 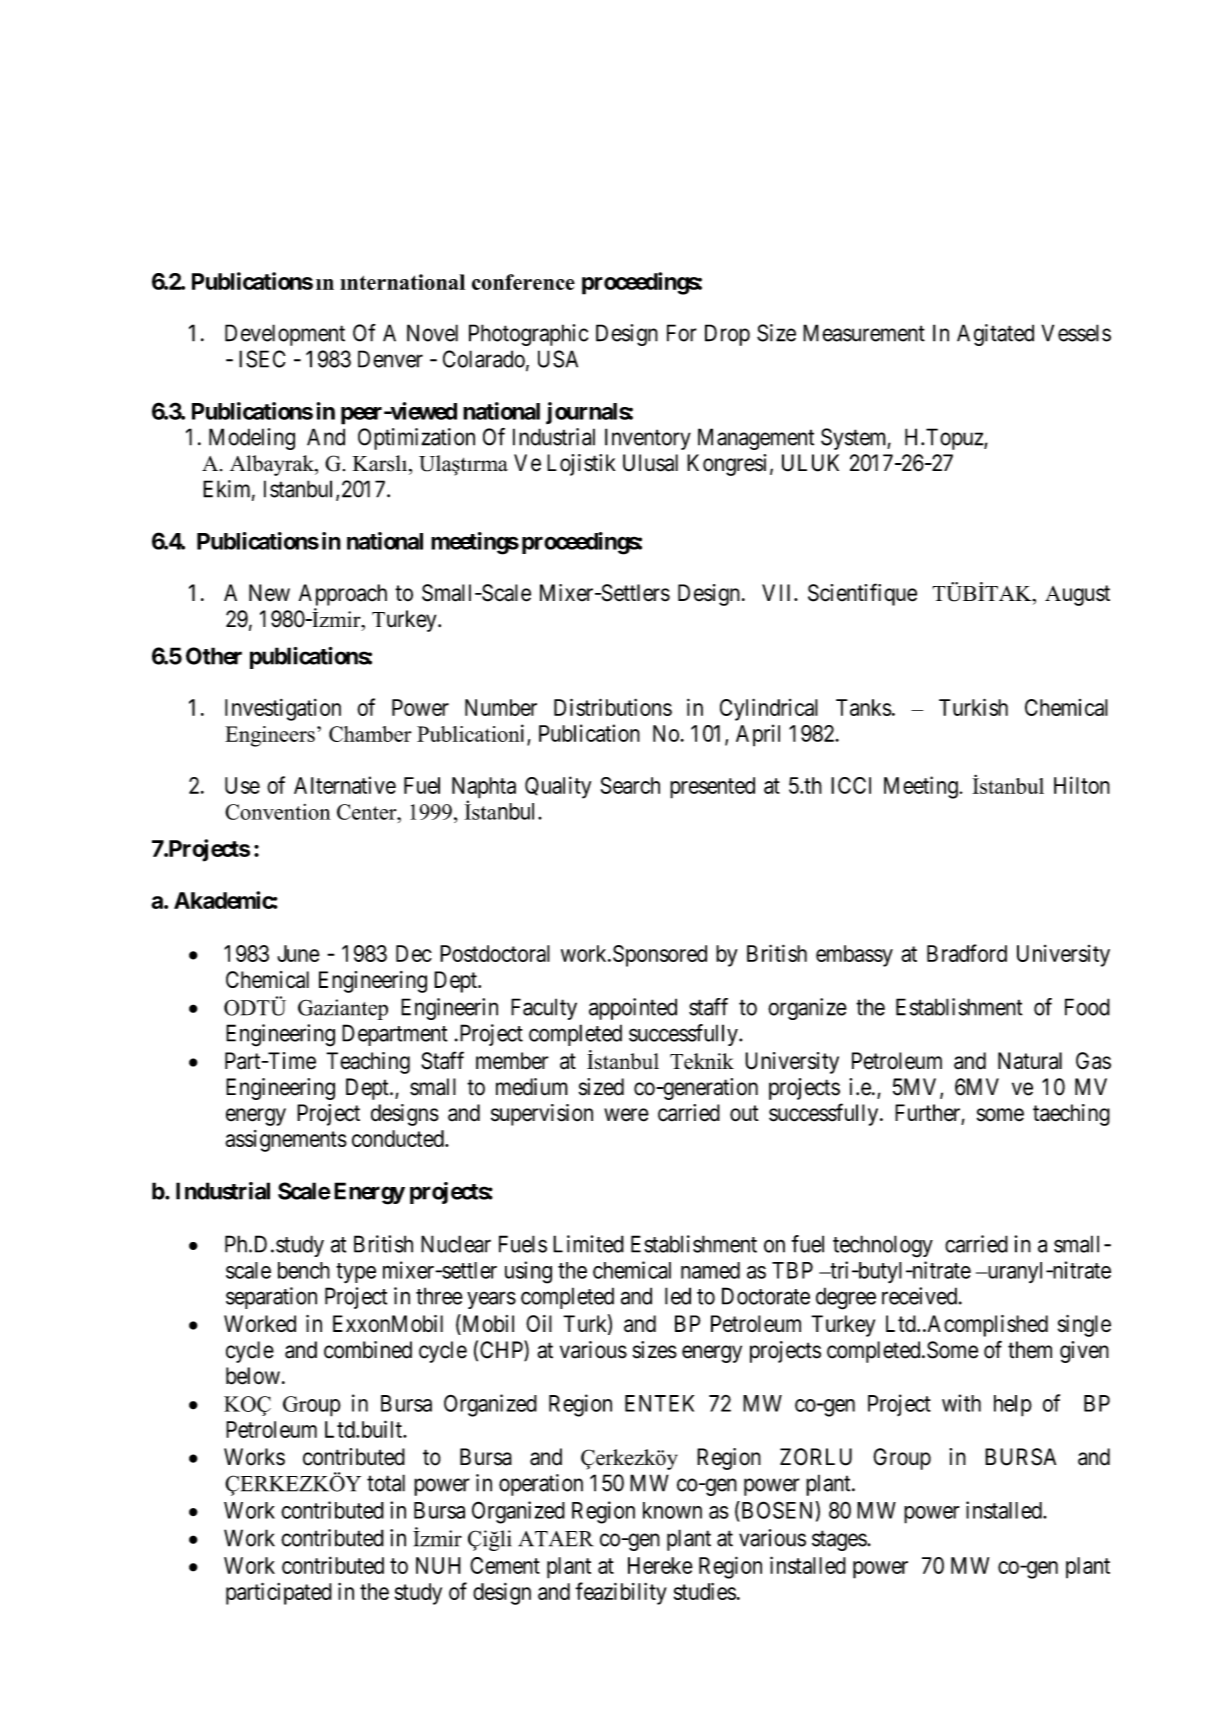 What do you see at coordinates (672, 1510) in the page?
I see `known` at bounding box center [672, 1510].
